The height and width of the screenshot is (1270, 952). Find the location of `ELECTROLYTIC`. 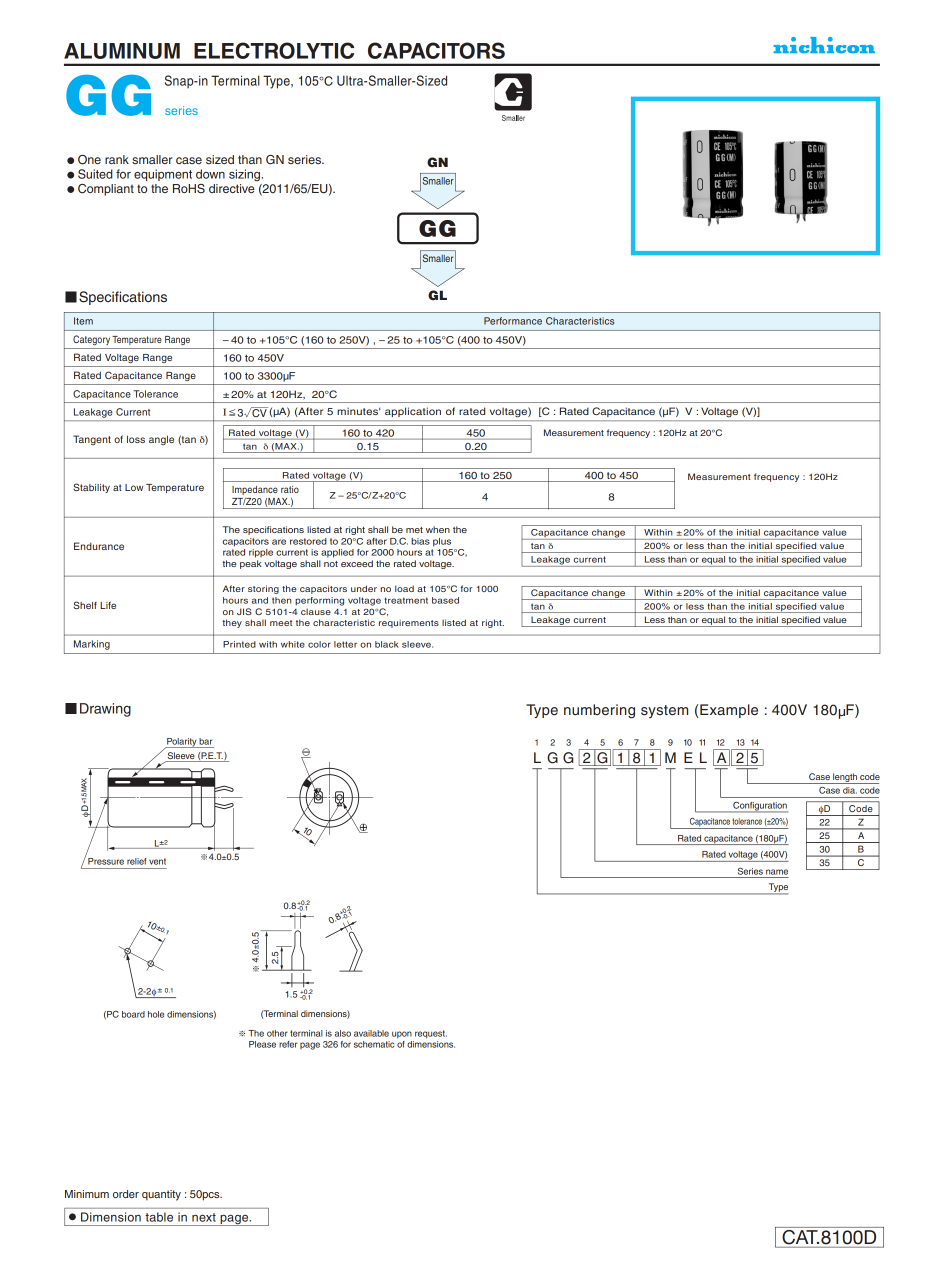

ELECTROLYTIC is located at coordinates (274, 50).
